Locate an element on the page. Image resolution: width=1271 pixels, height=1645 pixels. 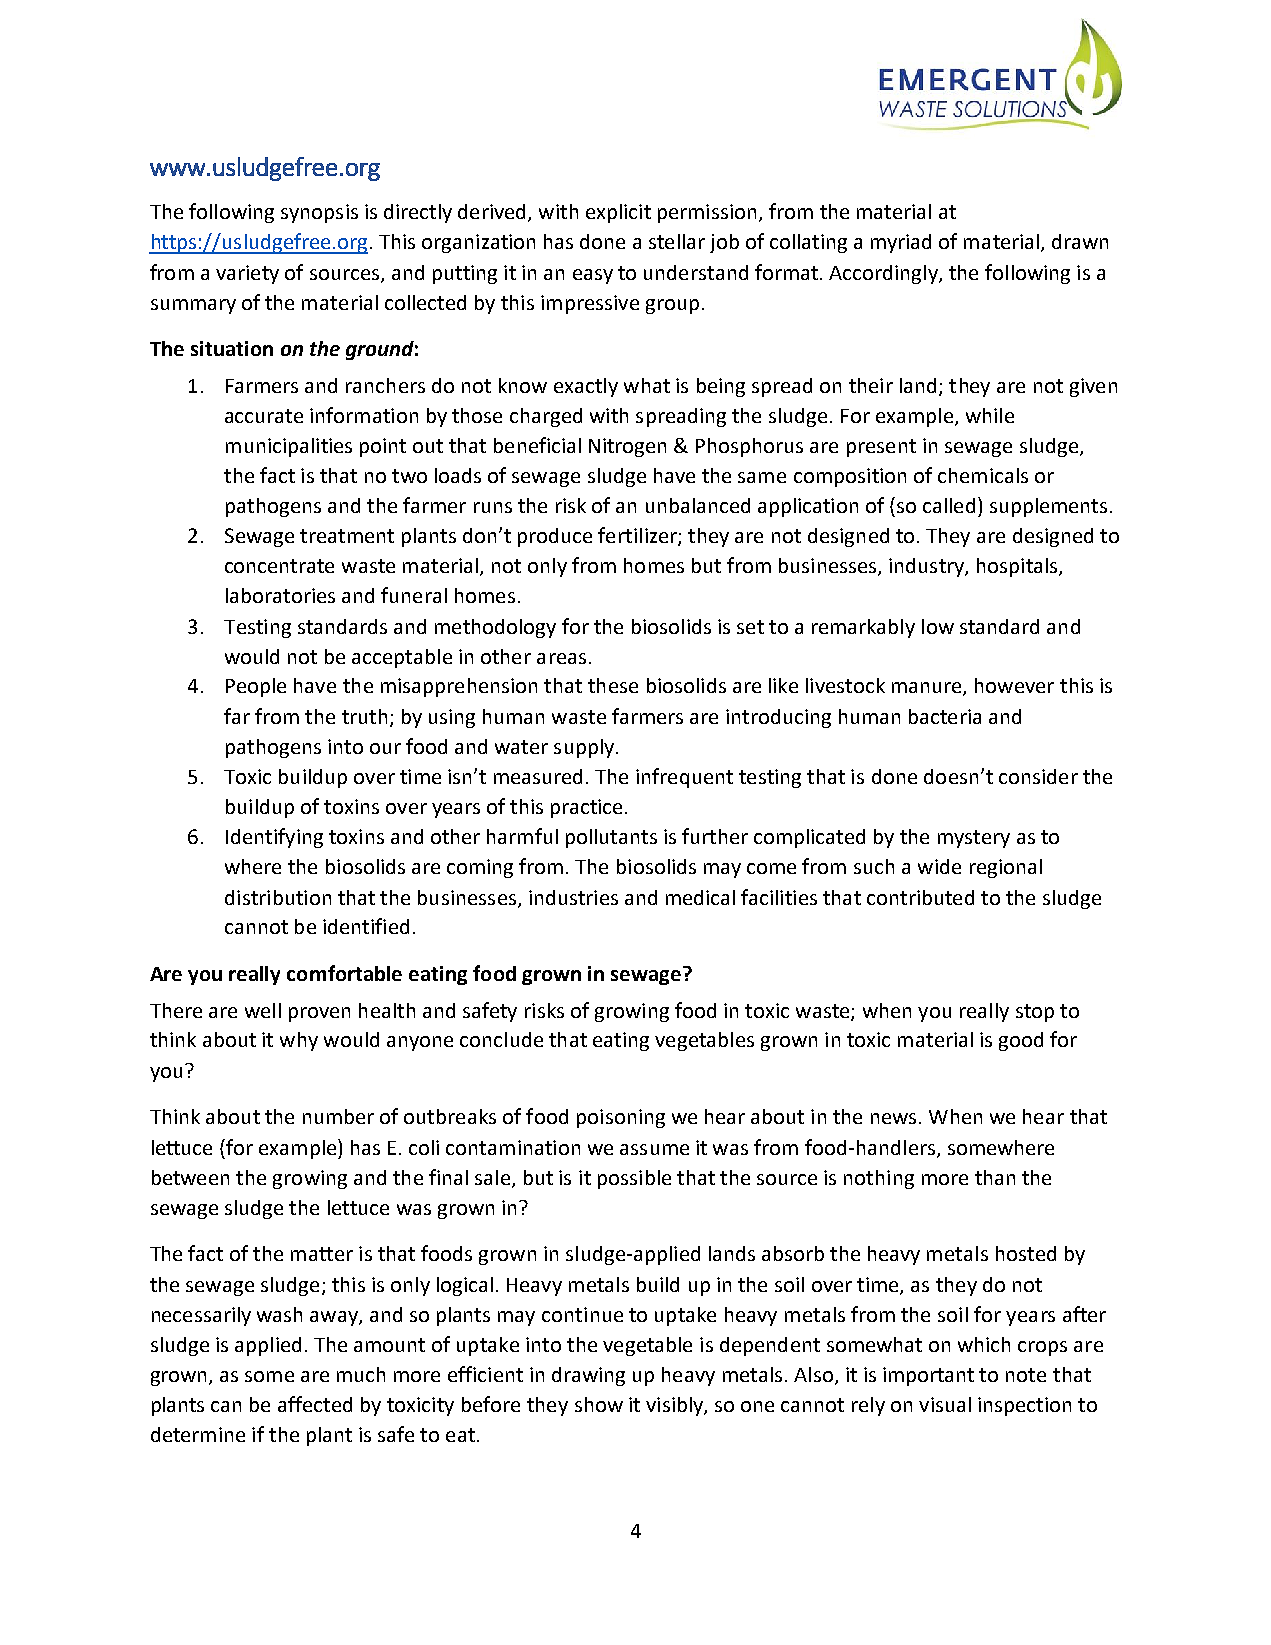
show is located at coordinates (599, 1404).
